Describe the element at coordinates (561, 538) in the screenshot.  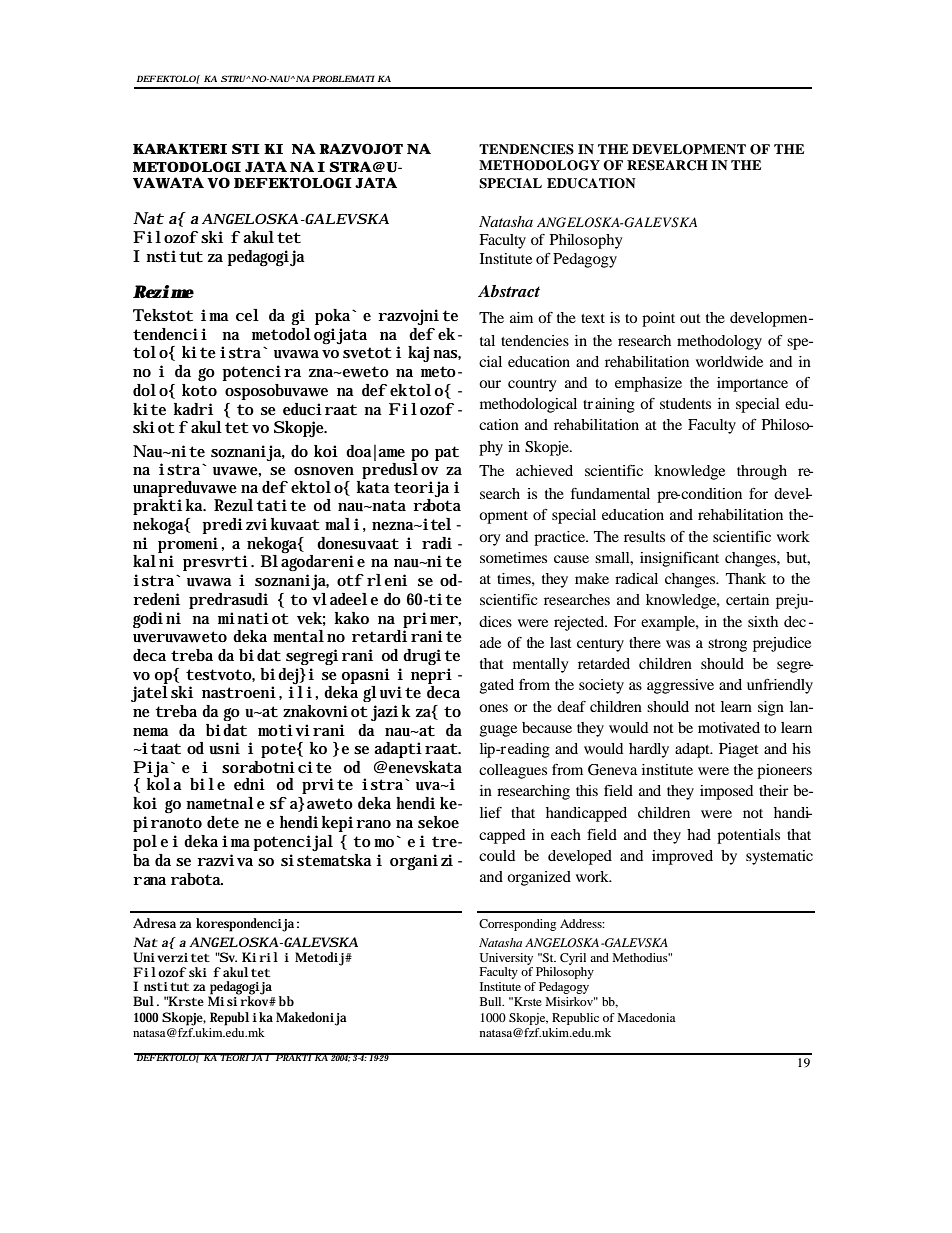
I see `practice` at that location.
